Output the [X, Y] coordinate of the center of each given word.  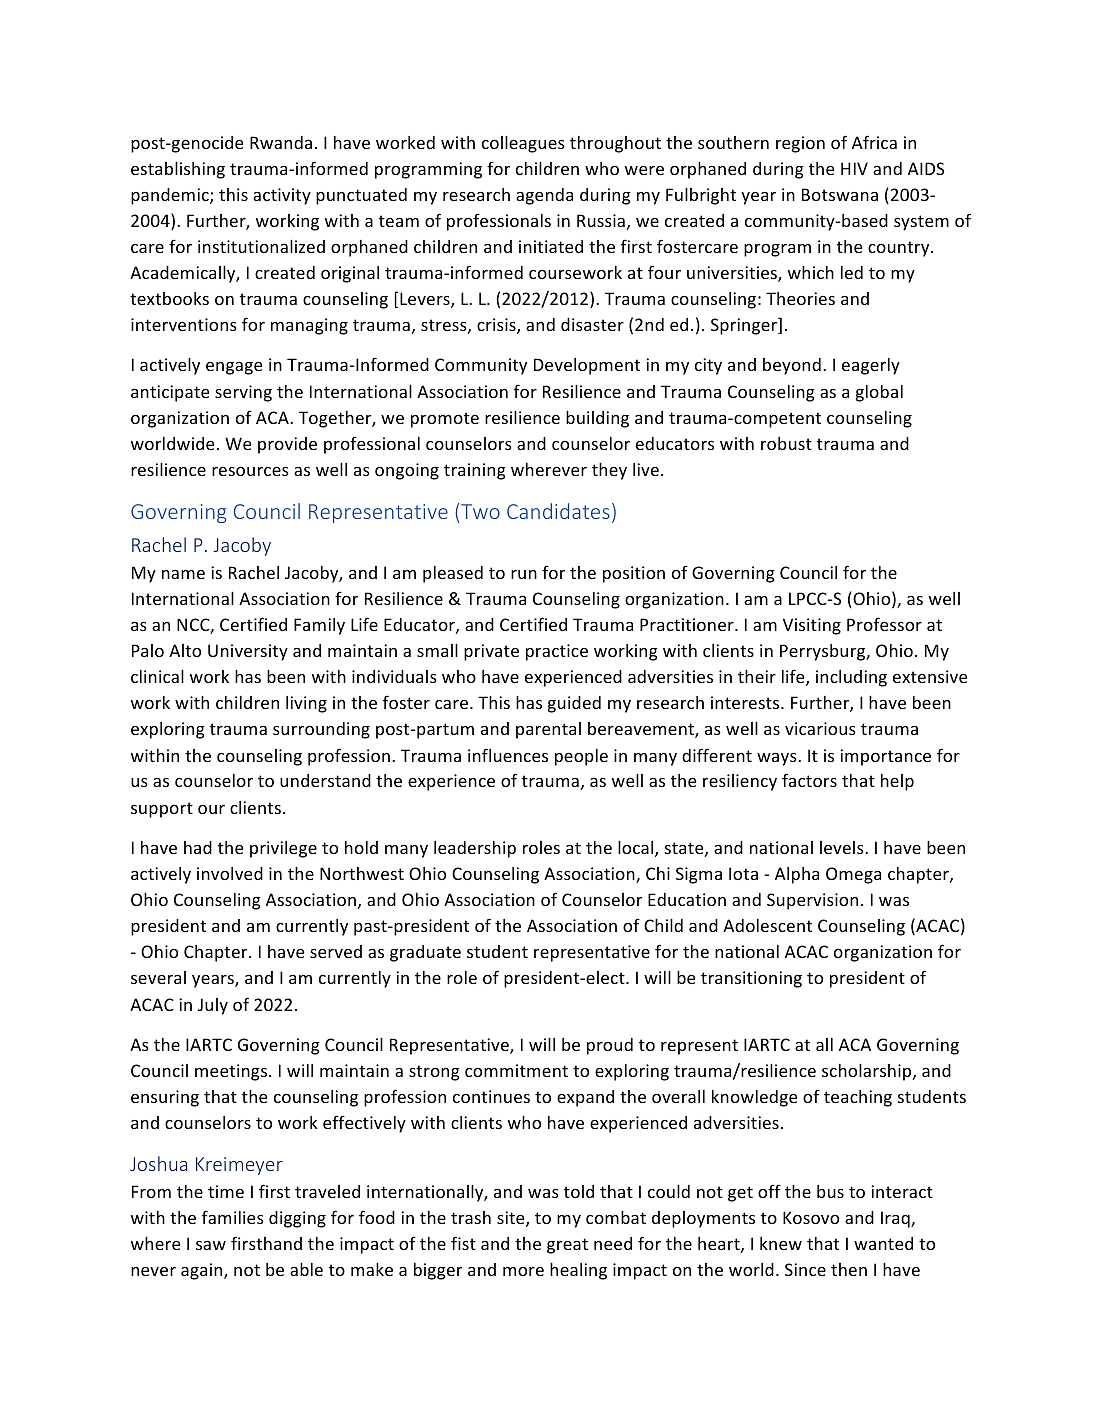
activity [282, 196]
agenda [544, 196]
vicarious [820, 728]
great [567, 1246]
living [306, 704]
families [233, 1217]
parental [548, 730]
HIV [854, 168]
